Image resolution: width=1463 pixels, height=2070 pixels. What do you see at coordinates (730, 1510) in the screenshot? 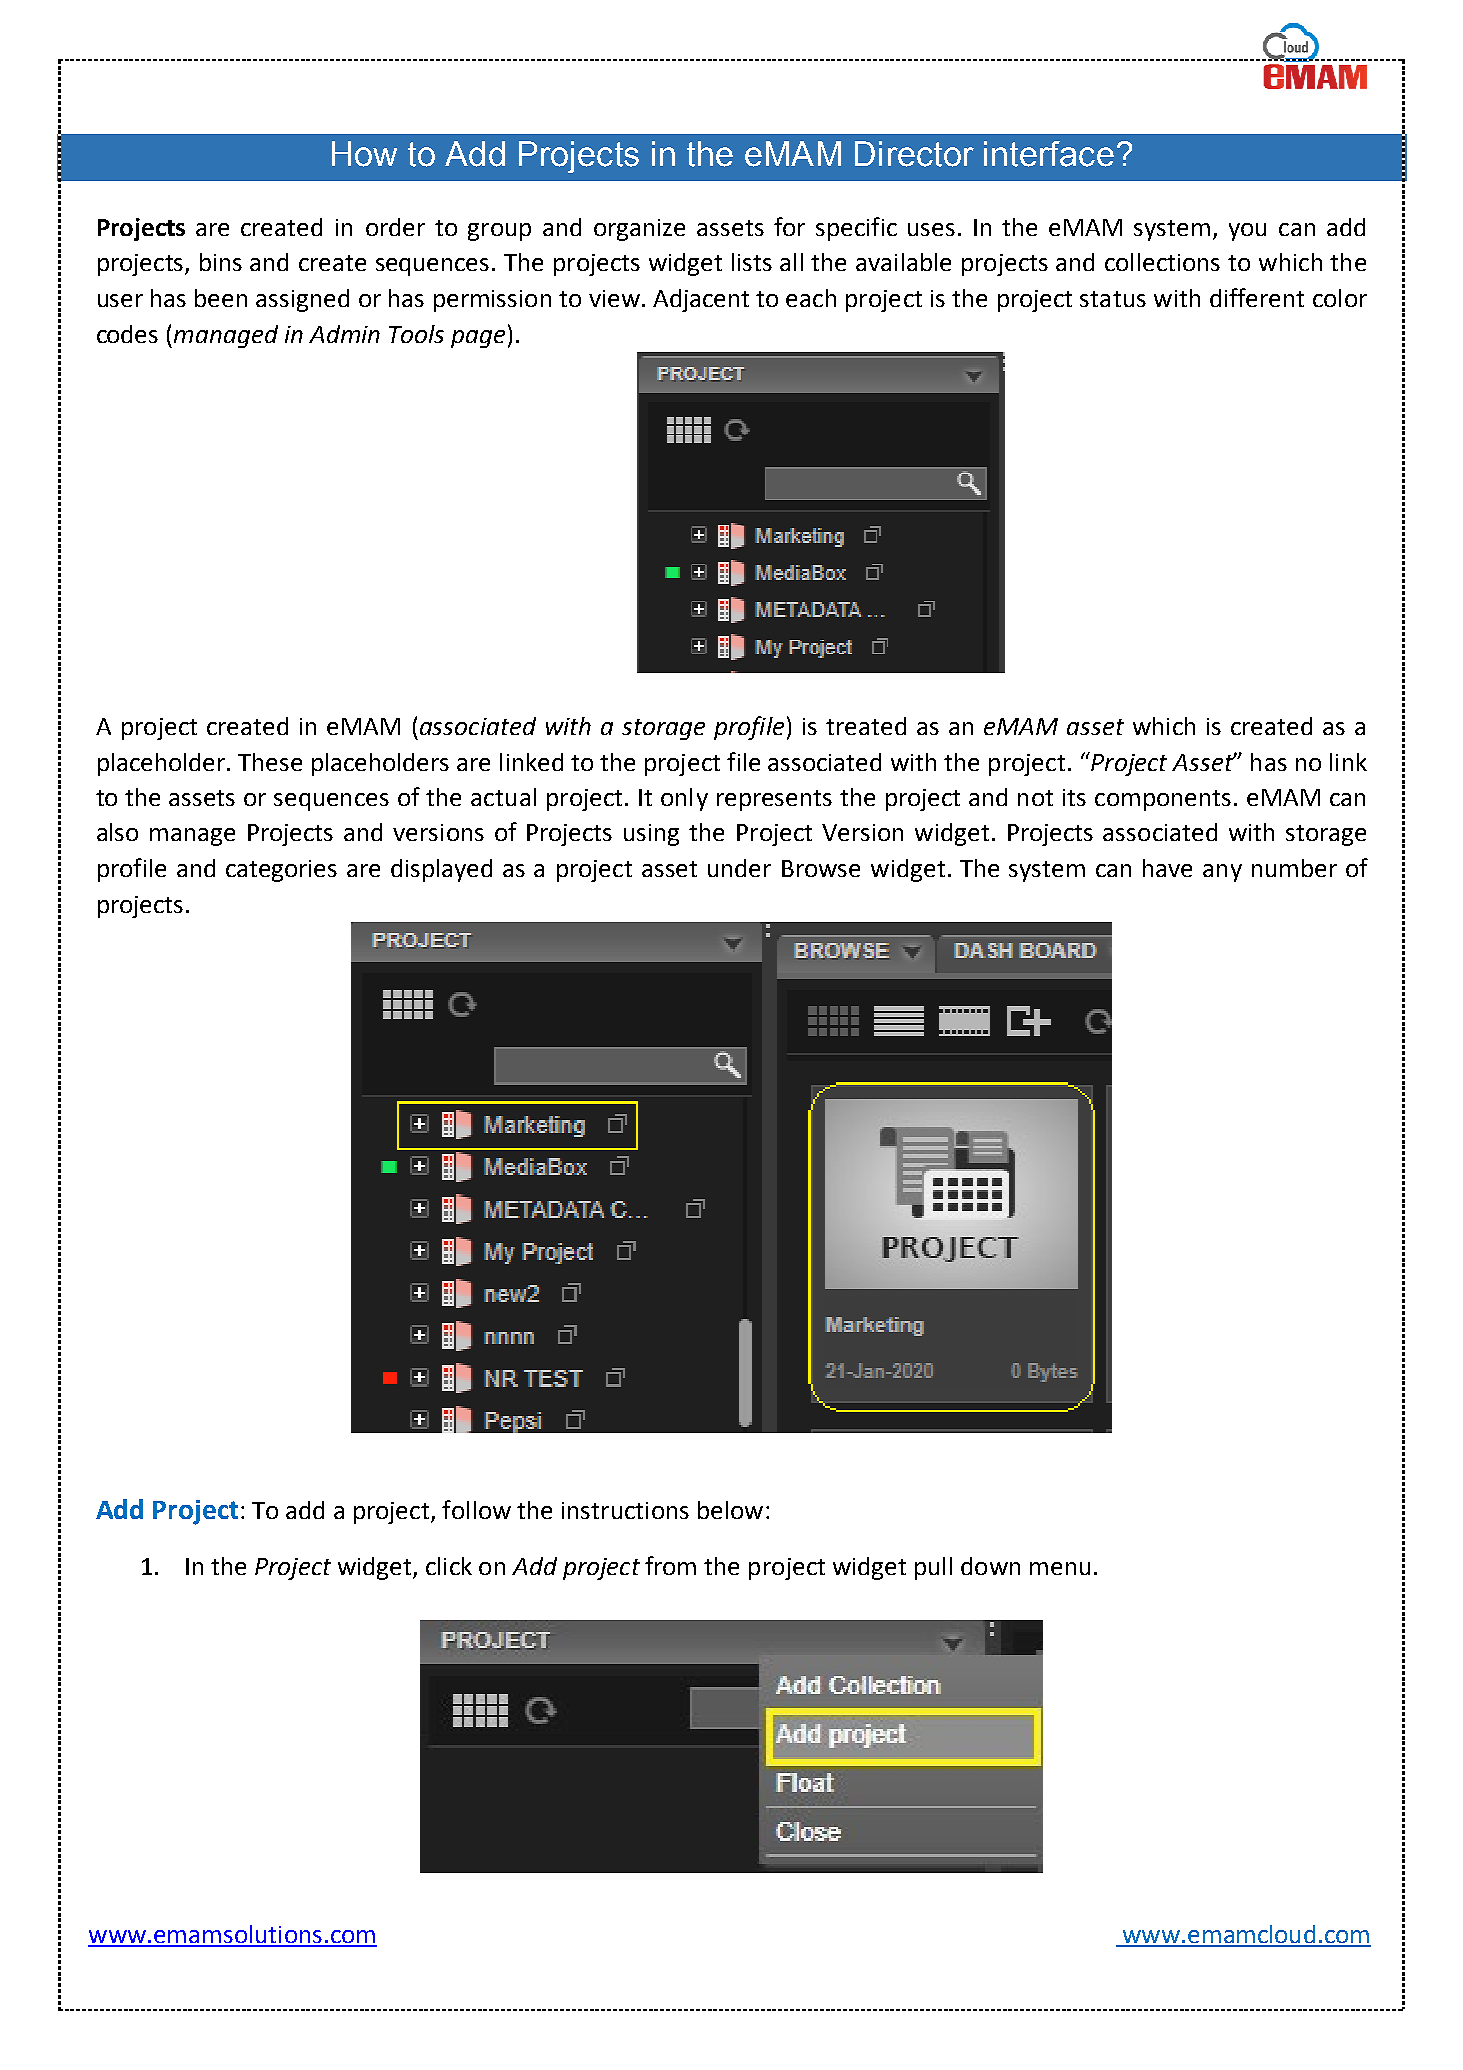
I see `below` at bounding box center [730, 1510].
